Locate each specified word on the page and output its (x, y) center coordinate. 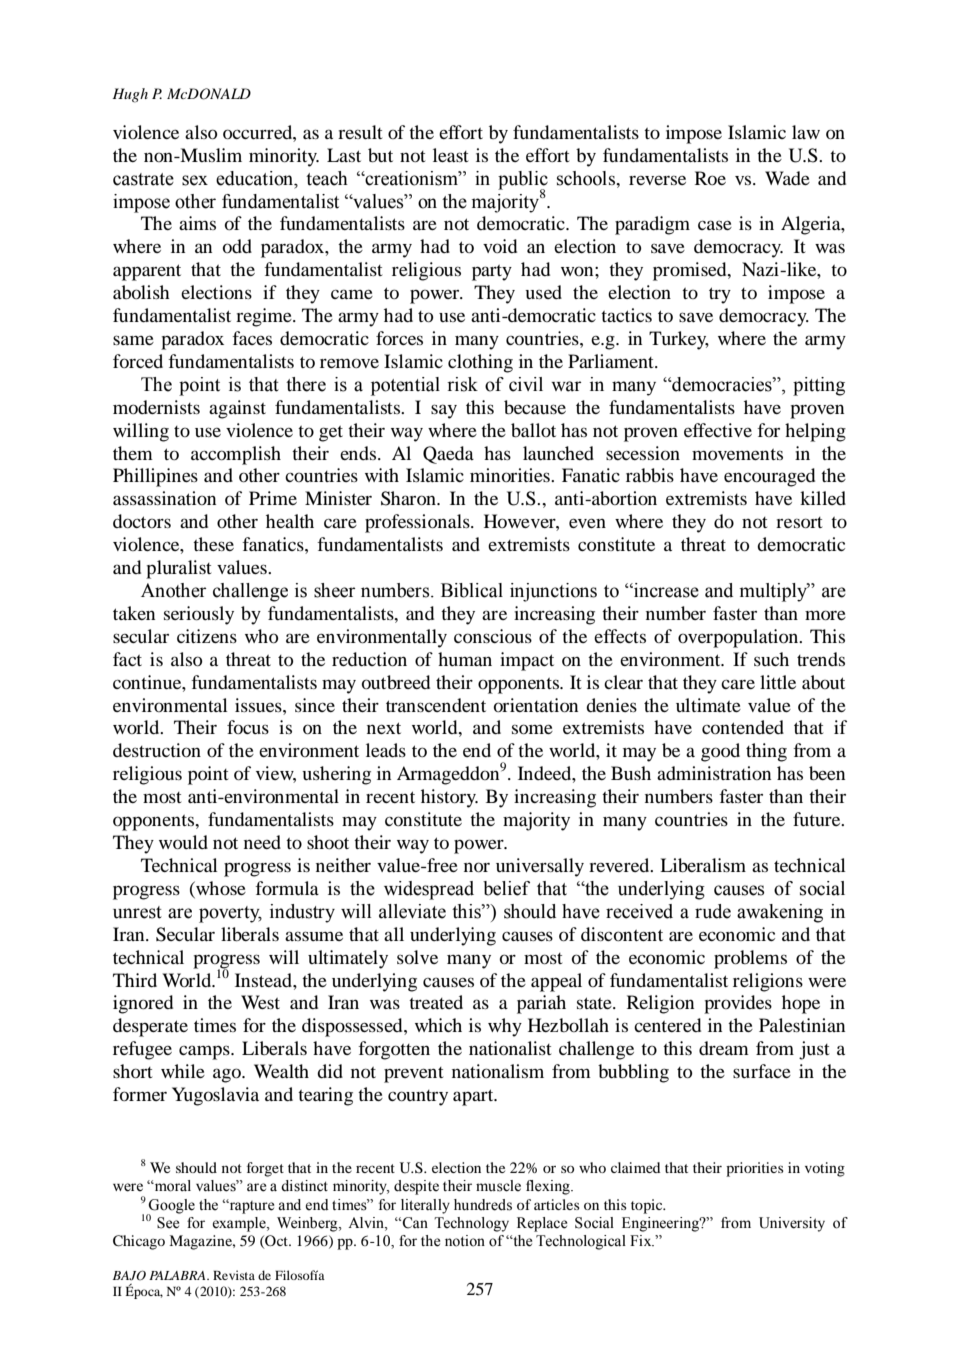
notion (465, 1241)
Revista (234, 1275)
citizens (207, 636)
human (465, 659)
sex (195, 180)
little (778, 682)
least (450, 155)
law (806, 132)
